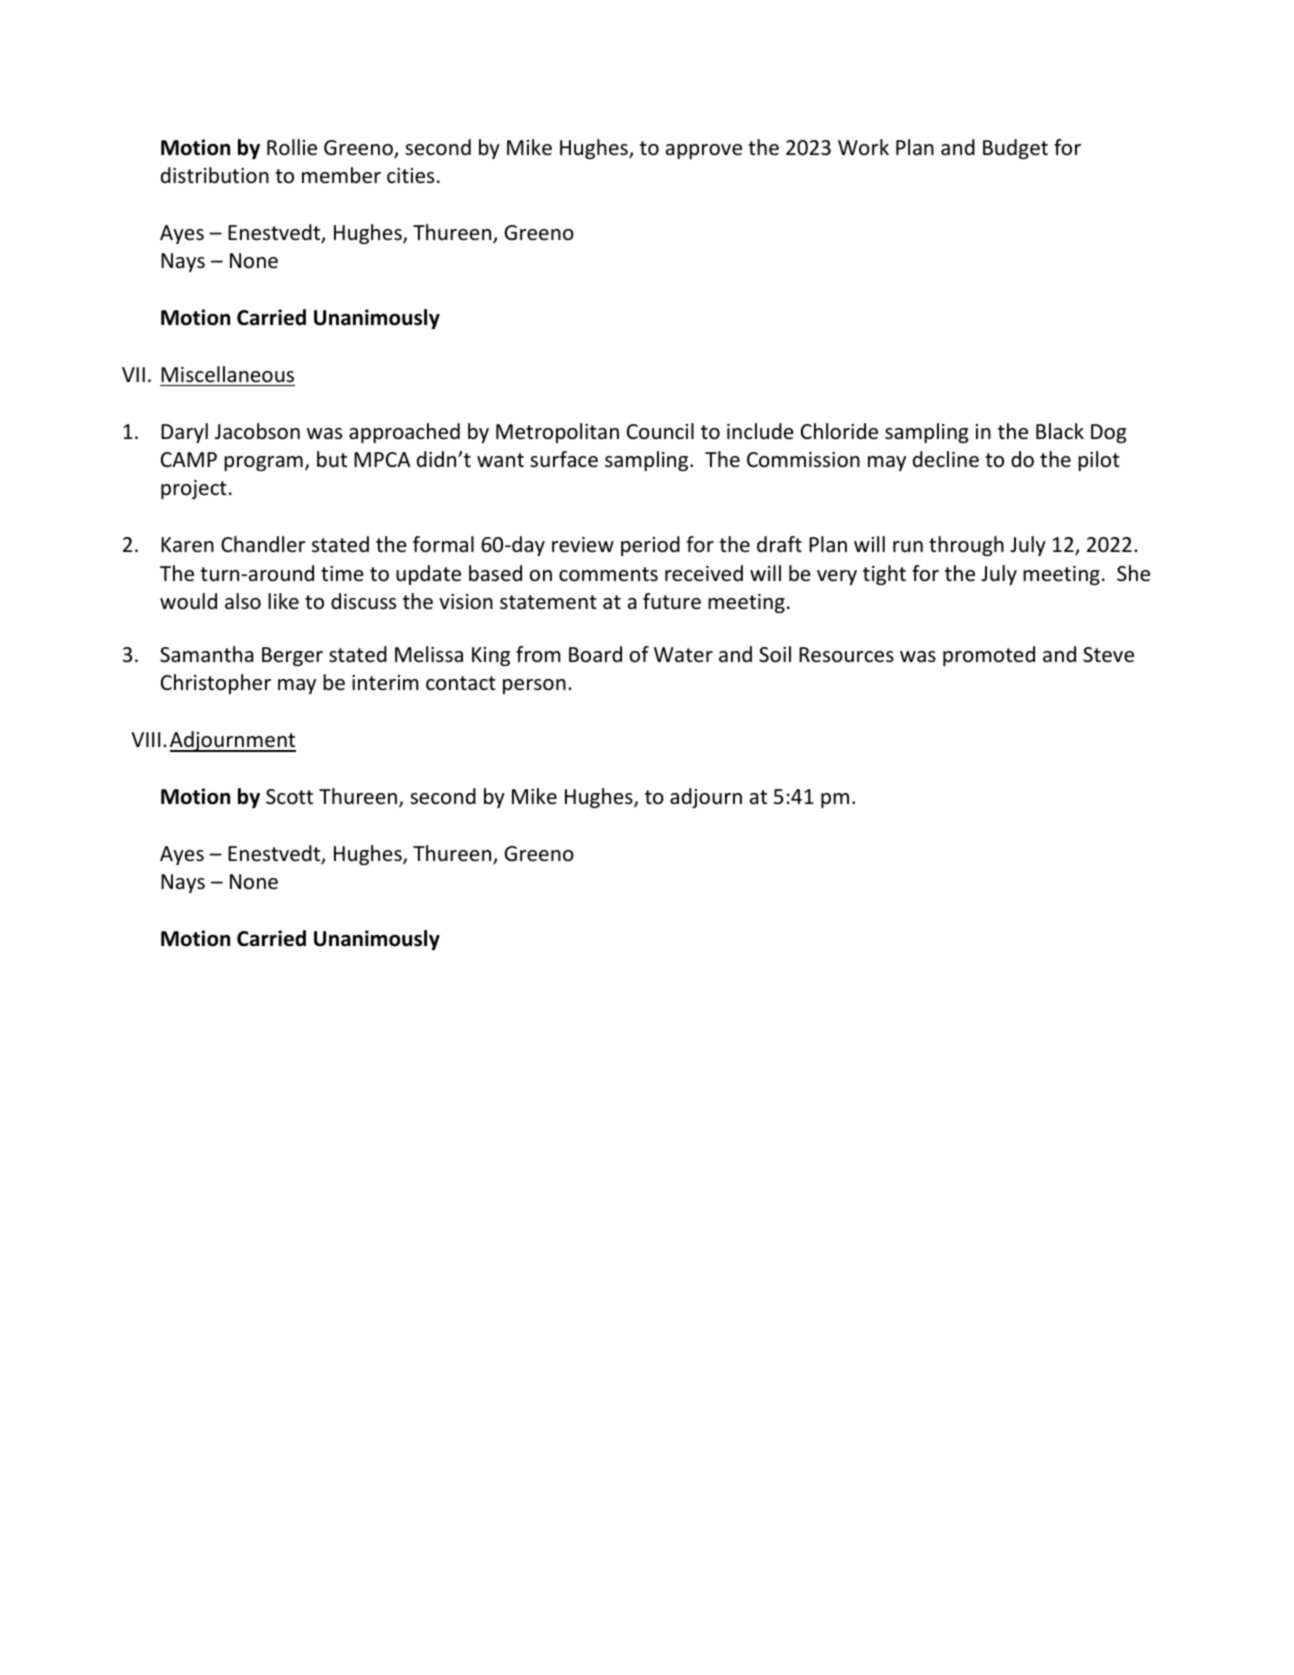 This image has width=1294, height=1675. What do you see at coordinates (341, 175) in the image?
I see `member` at bounding box center [341, 175].
